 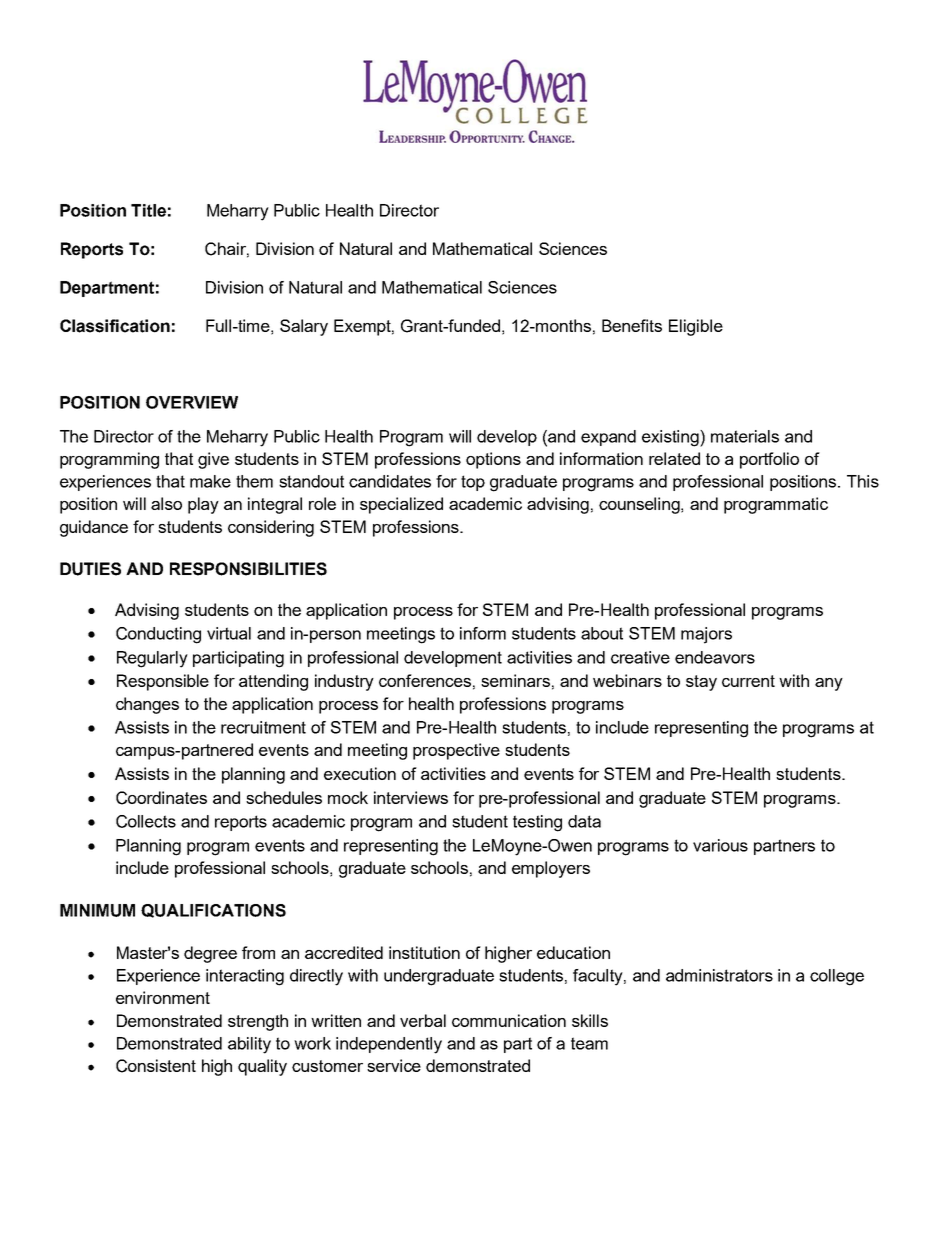 What do you see at coordinates (456, 751) in the document?
I see `prospective` at bounding box center [456, 751].
